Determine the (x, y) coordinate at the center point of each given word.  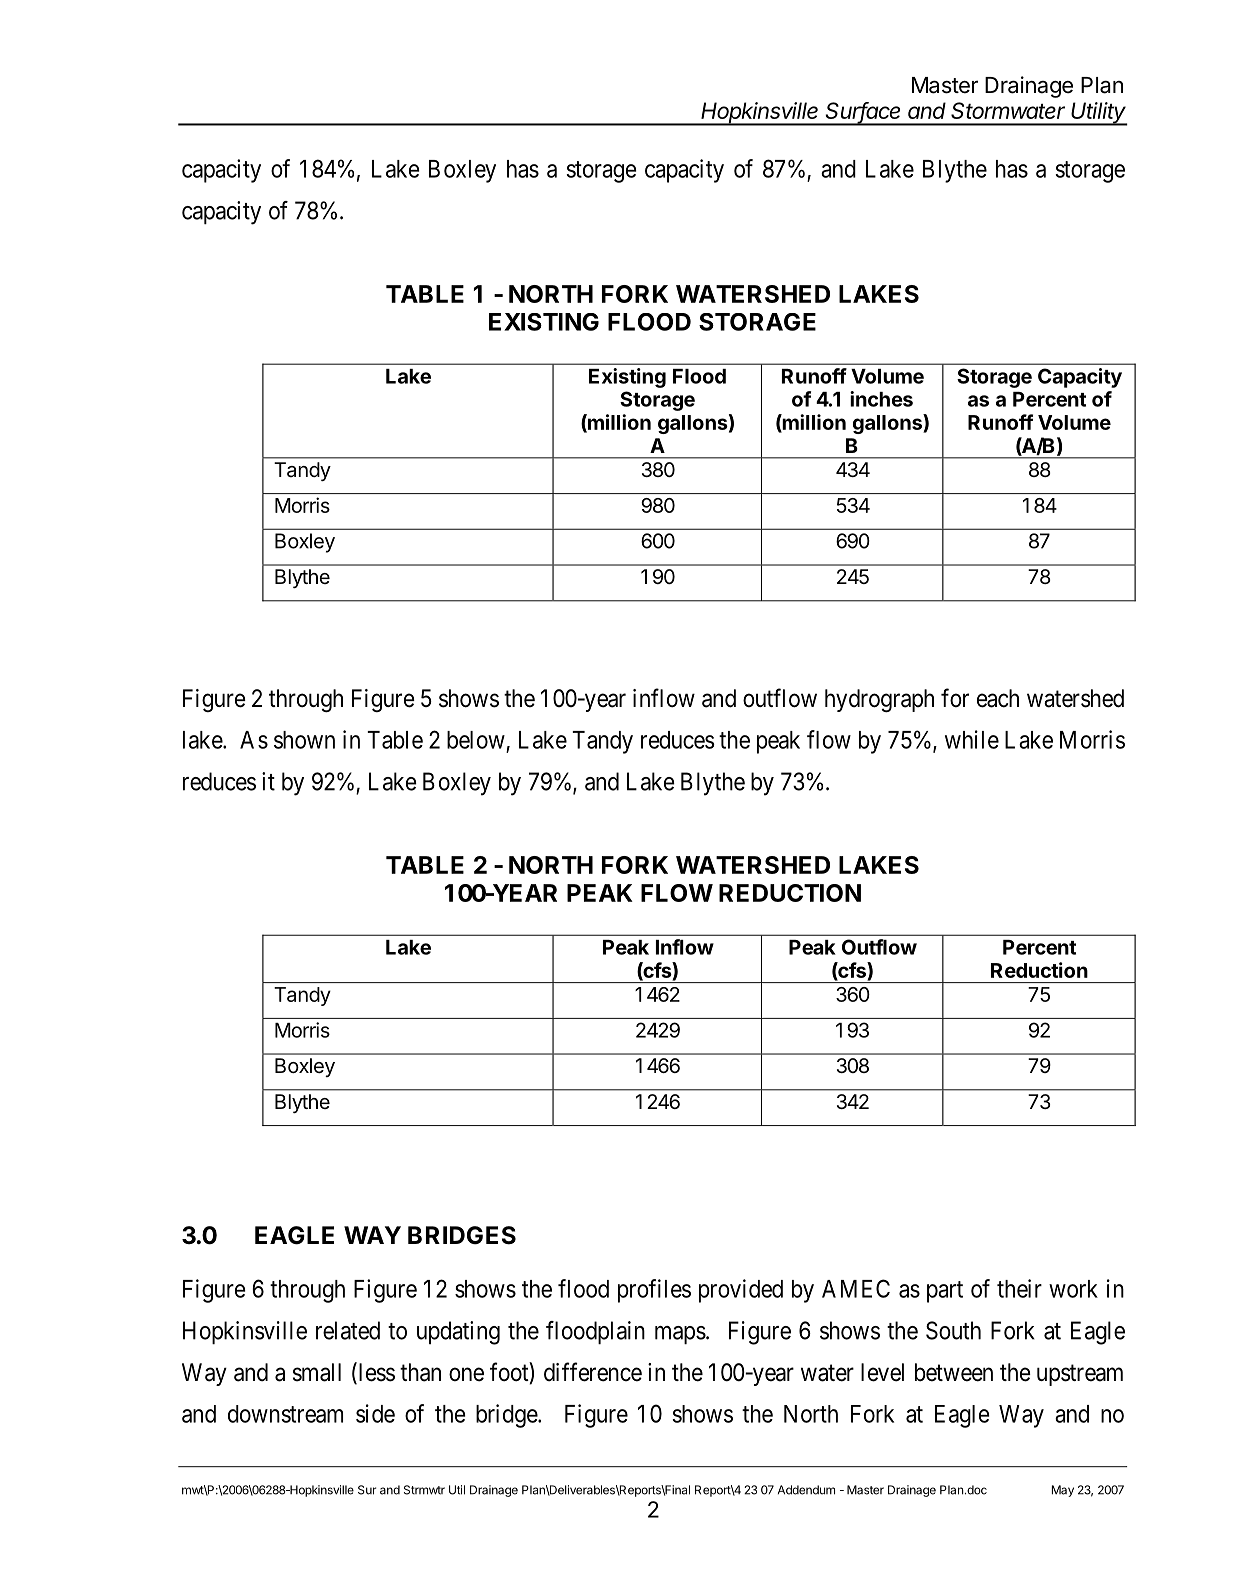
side (375, 1413)
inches (881, 399)
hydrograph (879, 700)
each (998, 698)
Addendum (806, 1490)
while (972, 739)
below (476, 740)
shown (304, 740)
